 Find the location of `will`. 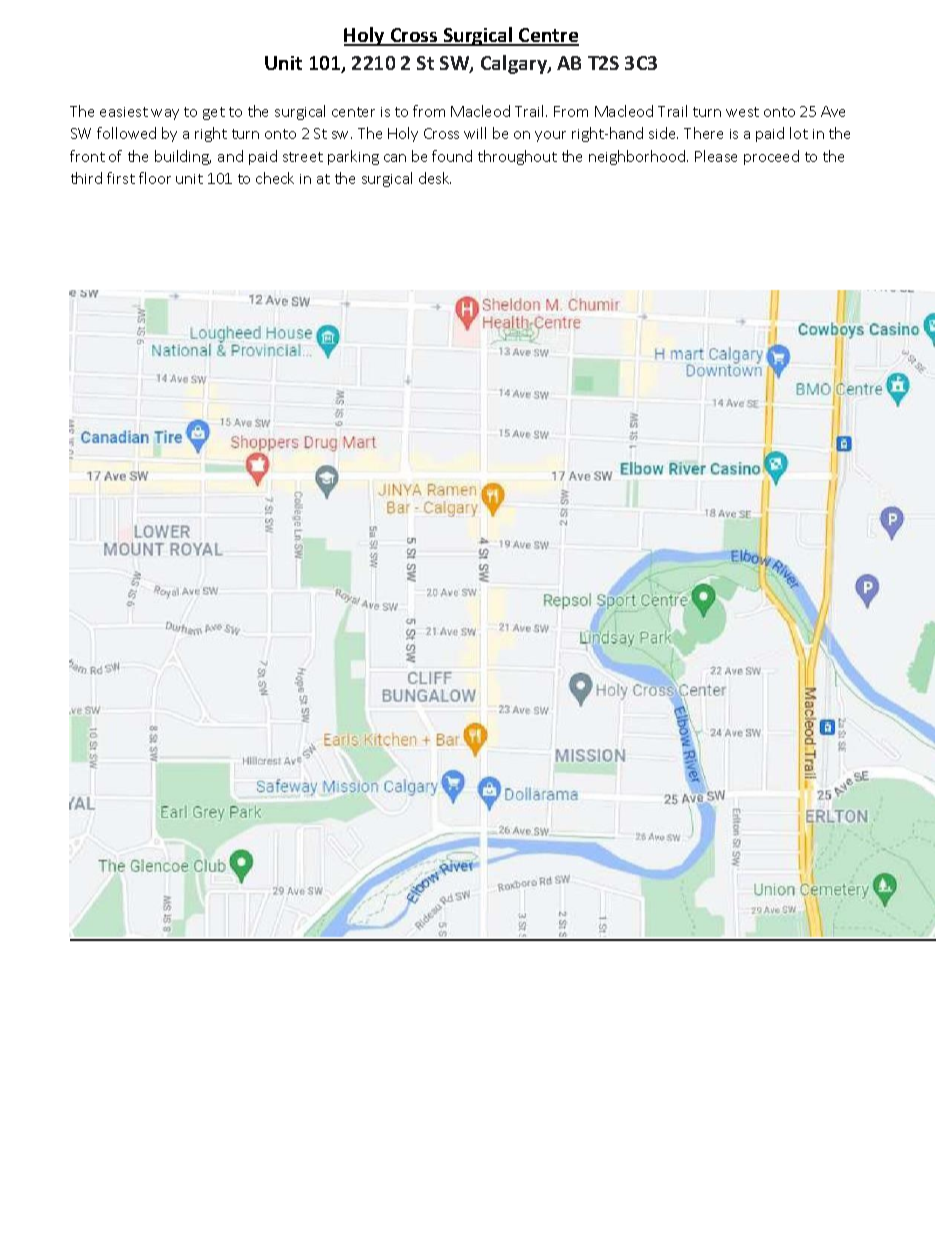

will is located at coordinates (475, 133).
